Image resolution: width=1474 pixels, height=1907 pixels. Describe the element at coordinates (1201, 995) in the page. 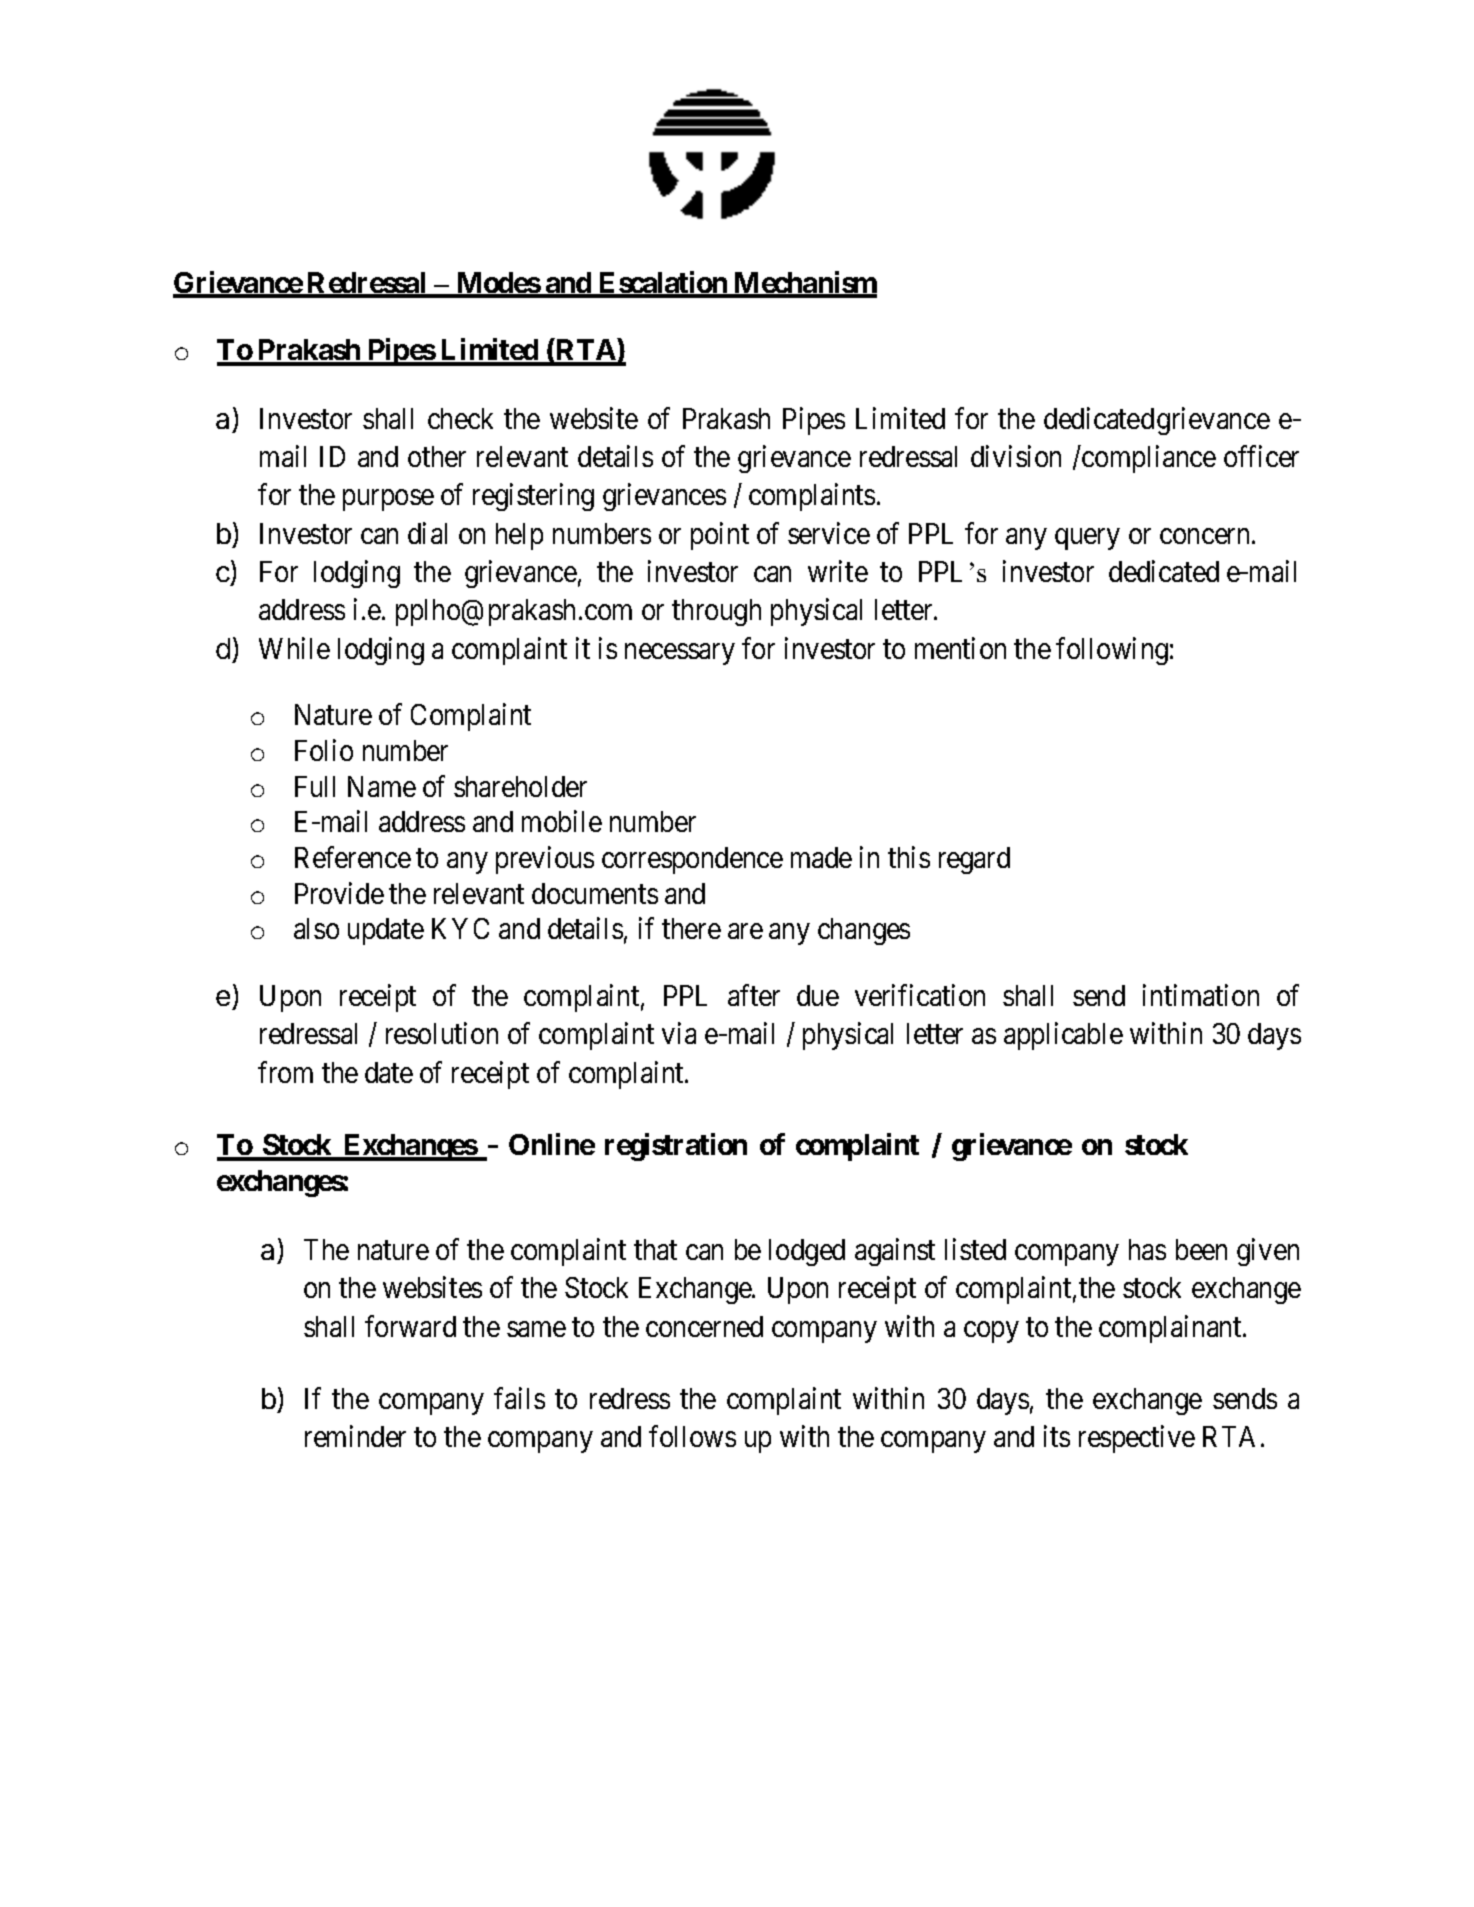

I see `intimation` at that location.
